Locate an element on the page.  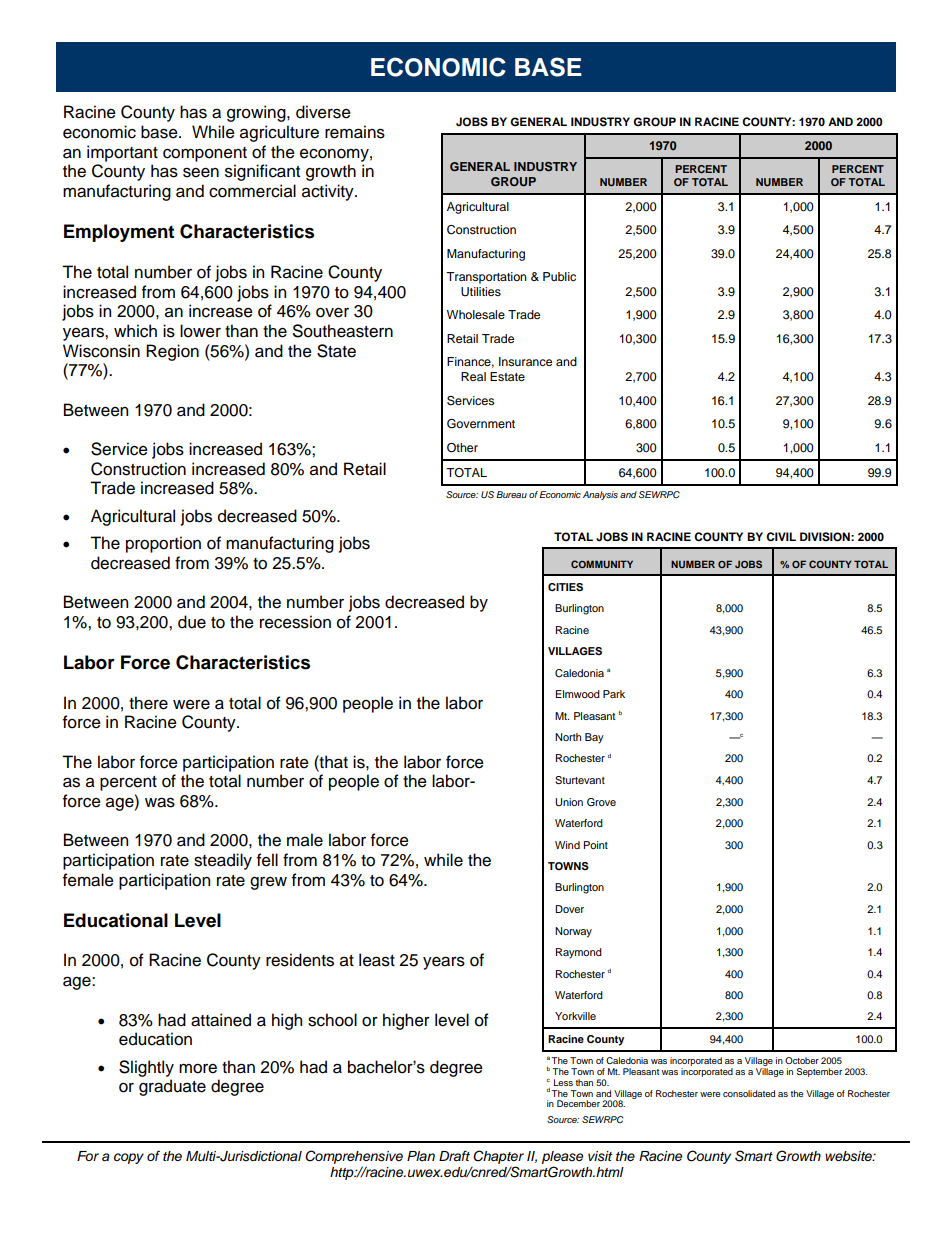
steadily is located at coordinates (223, 861).
